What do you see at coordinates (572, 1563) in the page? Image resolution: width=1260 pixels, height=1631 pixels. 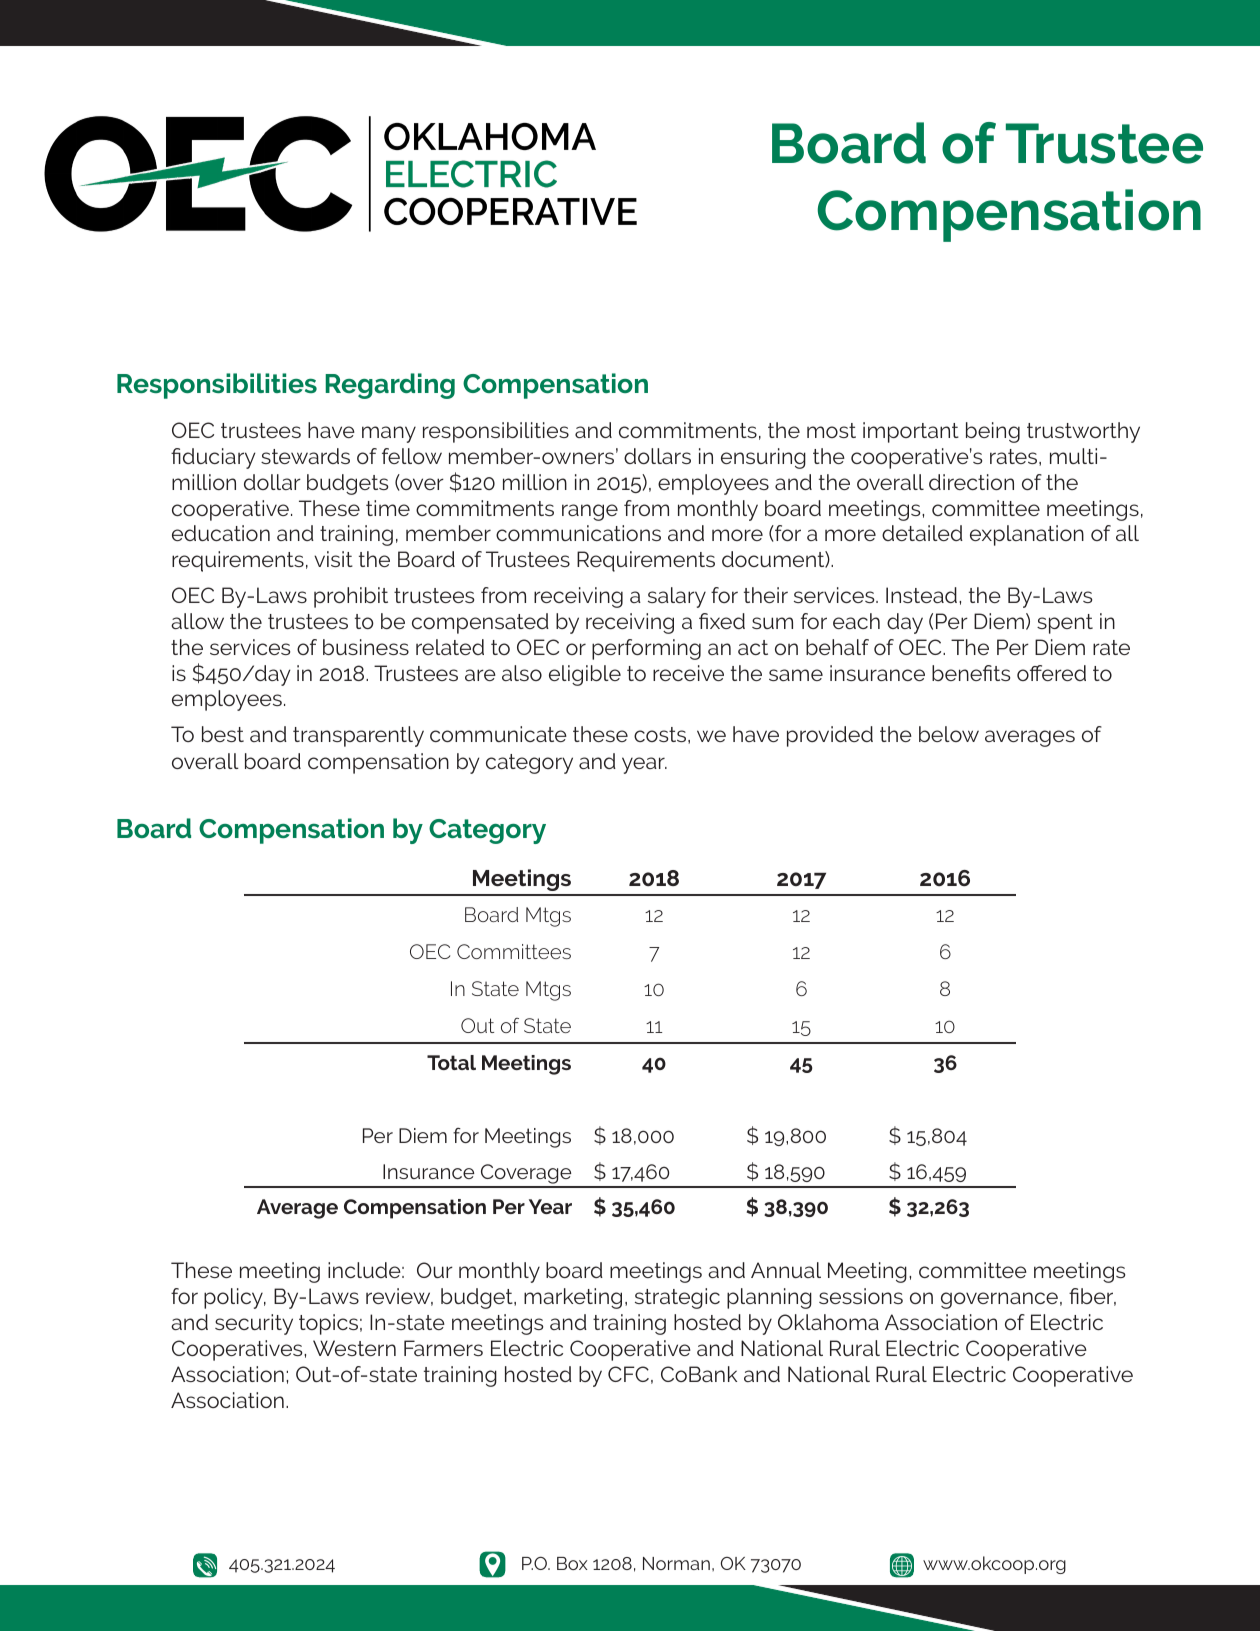 I see `Box` at bounding box center [572, 1563].
